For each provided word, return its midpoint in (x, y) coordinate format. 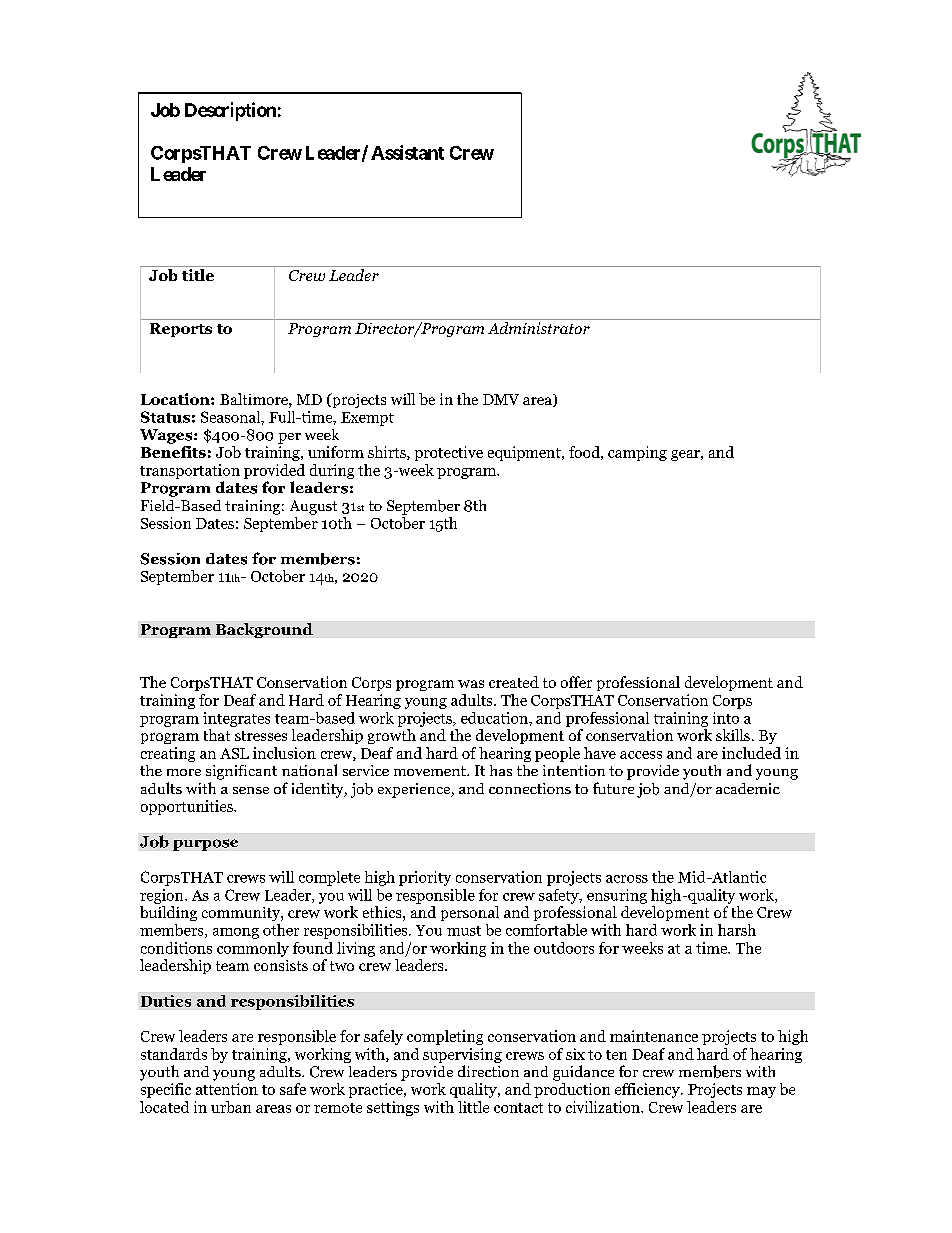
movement (431, 771)
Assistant (407, 152)
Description (230, 111)
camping (637, 453)
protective (449, 453)
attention (227, 1089)
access (641, 755)
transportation (190, 473)
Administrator (539, 328)
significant (241, 772)
